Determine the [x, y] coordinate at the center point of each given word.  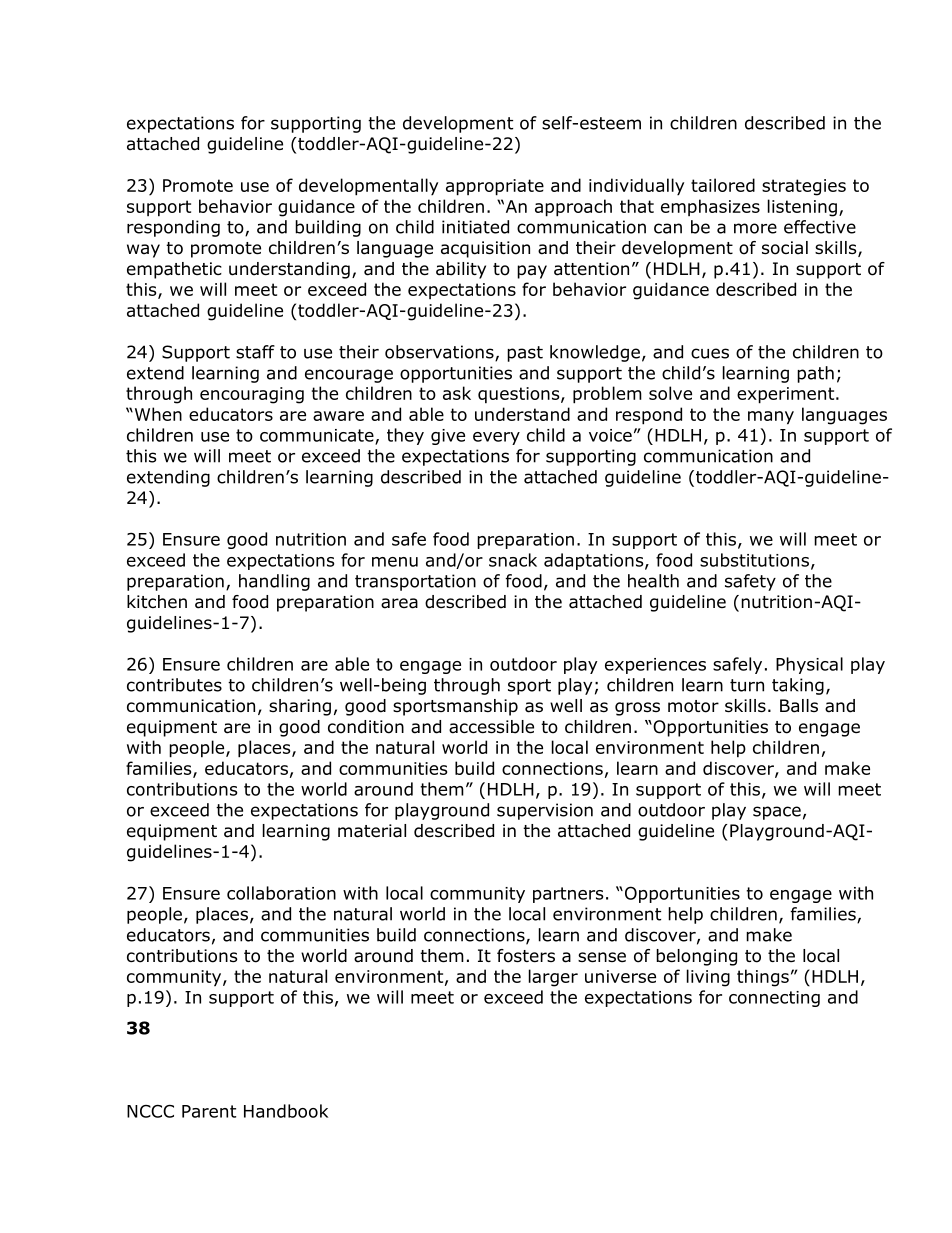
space [777, 813]
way [143, 251]
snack [513, 560]
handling [274, 582]
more [755, 228]
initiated [475, 227]
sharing [300, 707]
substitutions [754, 560]
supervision [545, 811]
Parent [209, 1111]
